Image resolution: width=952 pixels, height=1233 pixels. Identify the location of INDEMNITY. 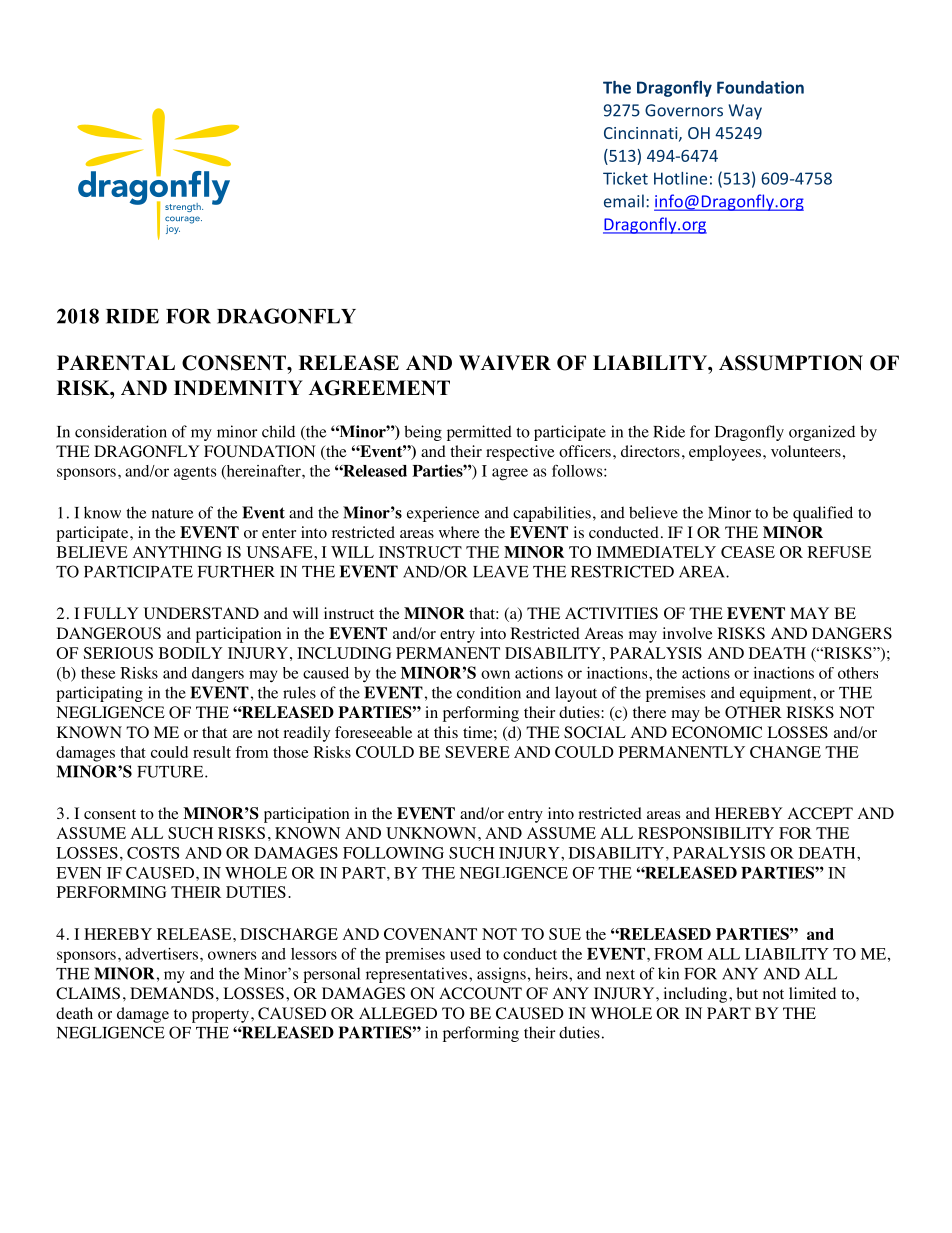
(238, 387).
